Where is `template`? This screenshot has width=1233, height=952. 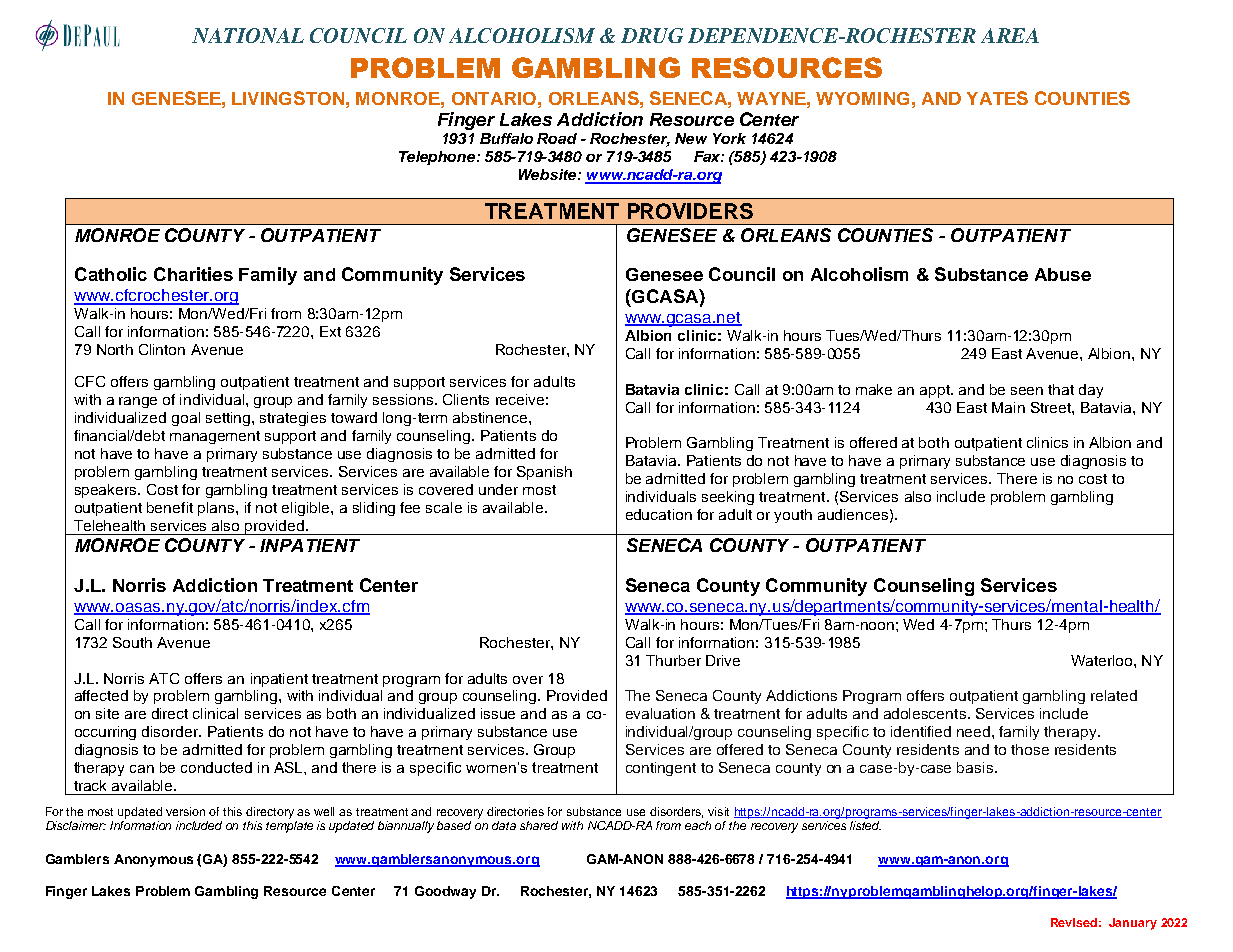
template is located at coordinates (289, 825).
